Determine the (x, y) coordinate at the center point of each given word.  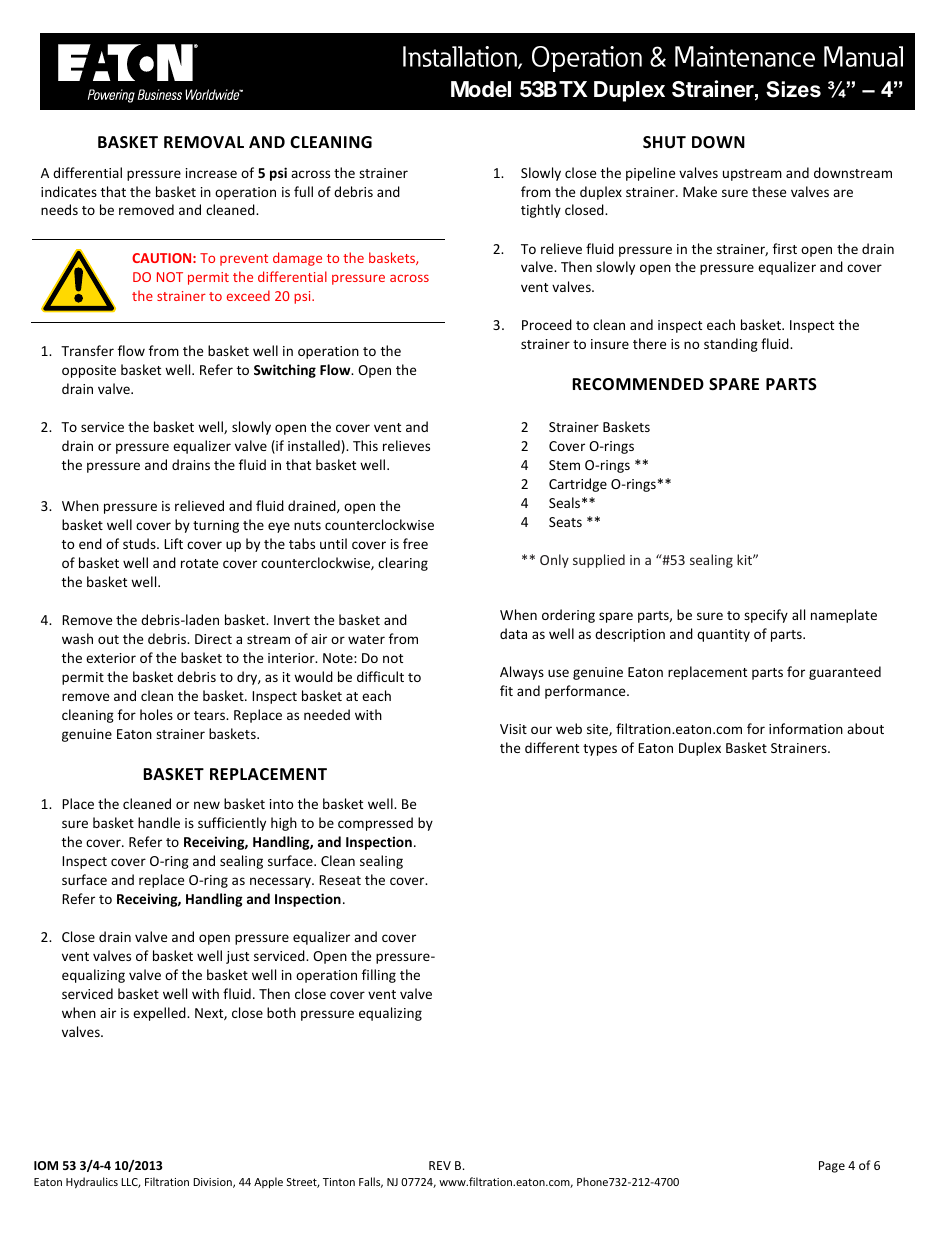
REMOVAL (204, 142)
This (365, 445)
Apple (268, 1182)
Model (481, 89)
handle (159, 822)
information (806, 728)
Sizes (793, 89)
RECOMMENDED (638, 384)
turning (216, 526)
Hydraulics (92, 1182)
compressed (375, 824)
